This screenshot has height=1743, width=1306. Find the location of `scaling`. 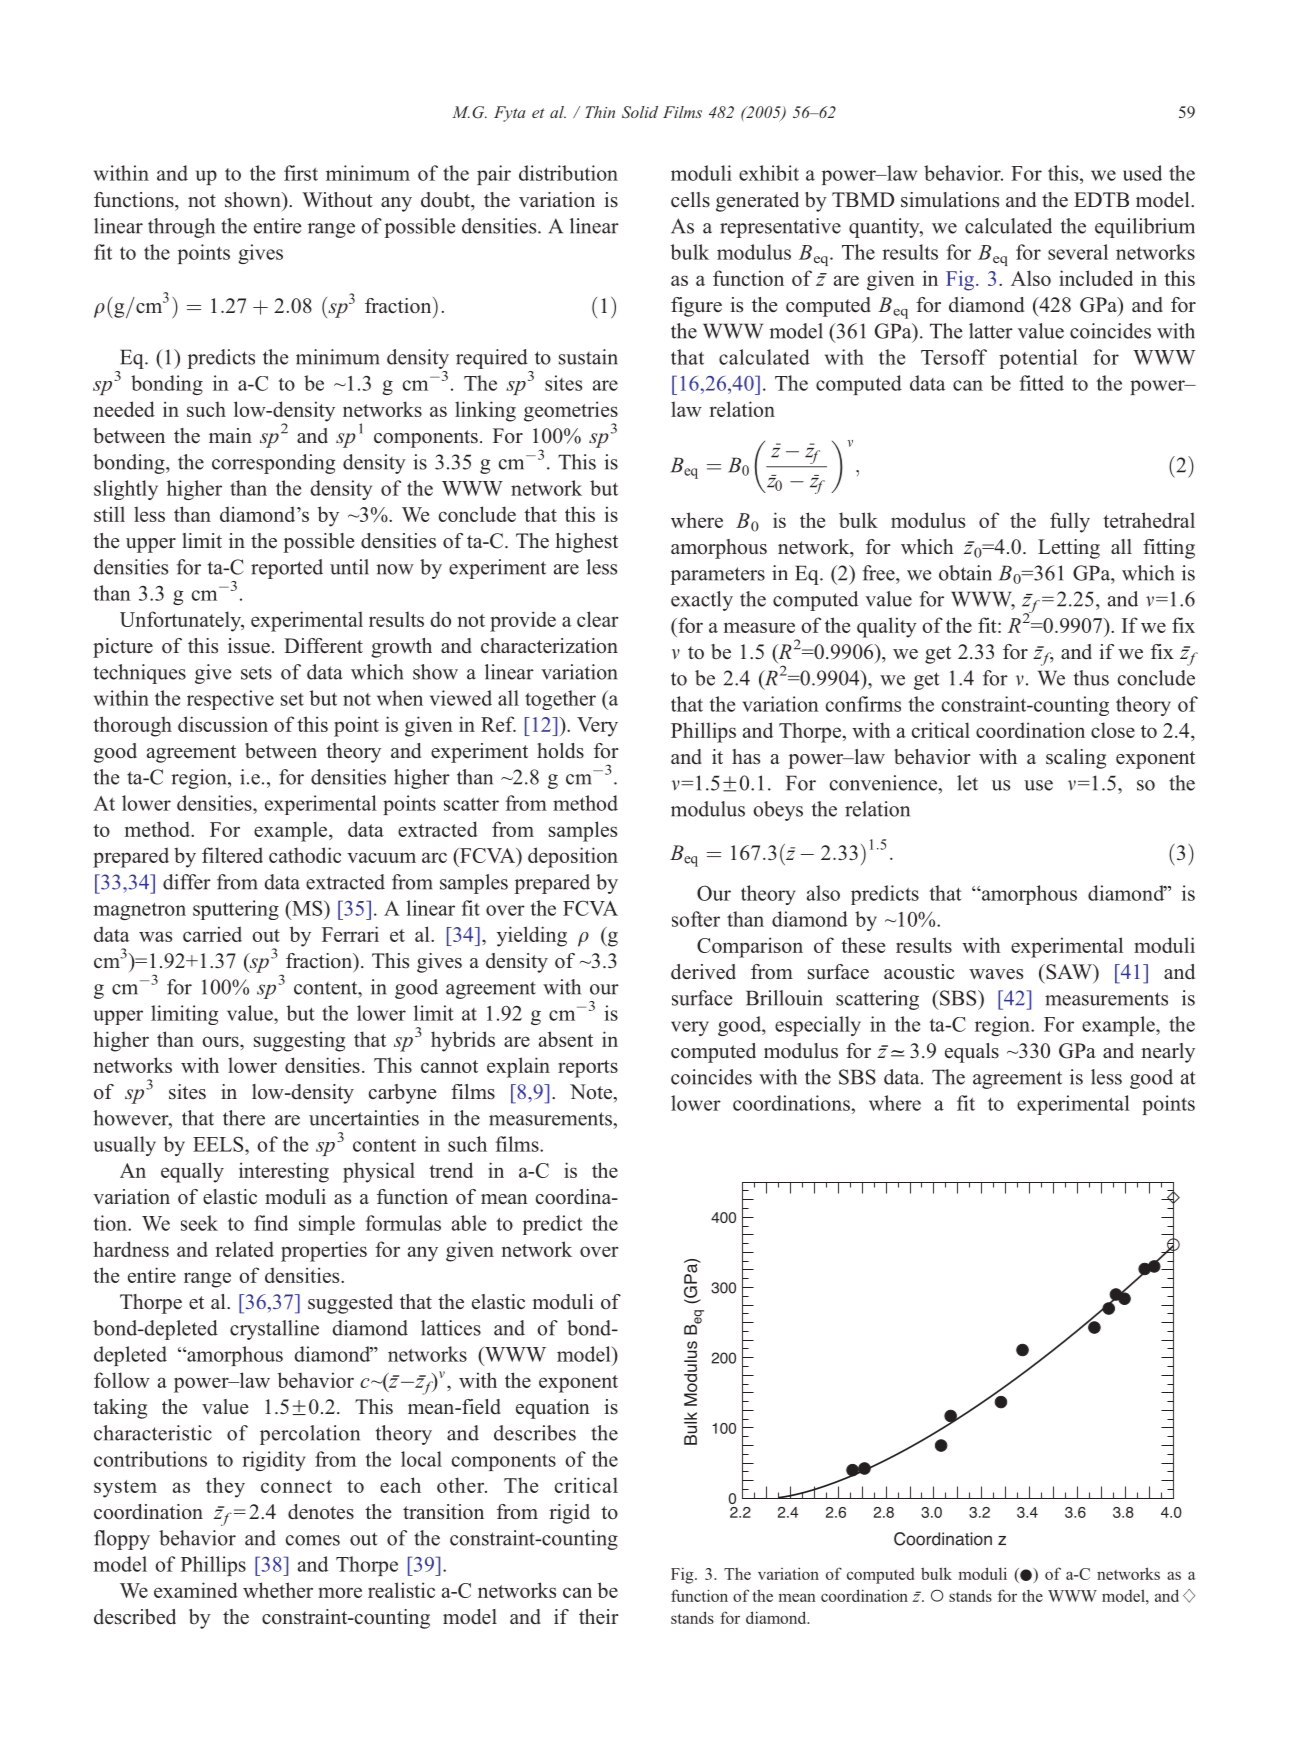

scaling is located at coordinates (1076, 759).
